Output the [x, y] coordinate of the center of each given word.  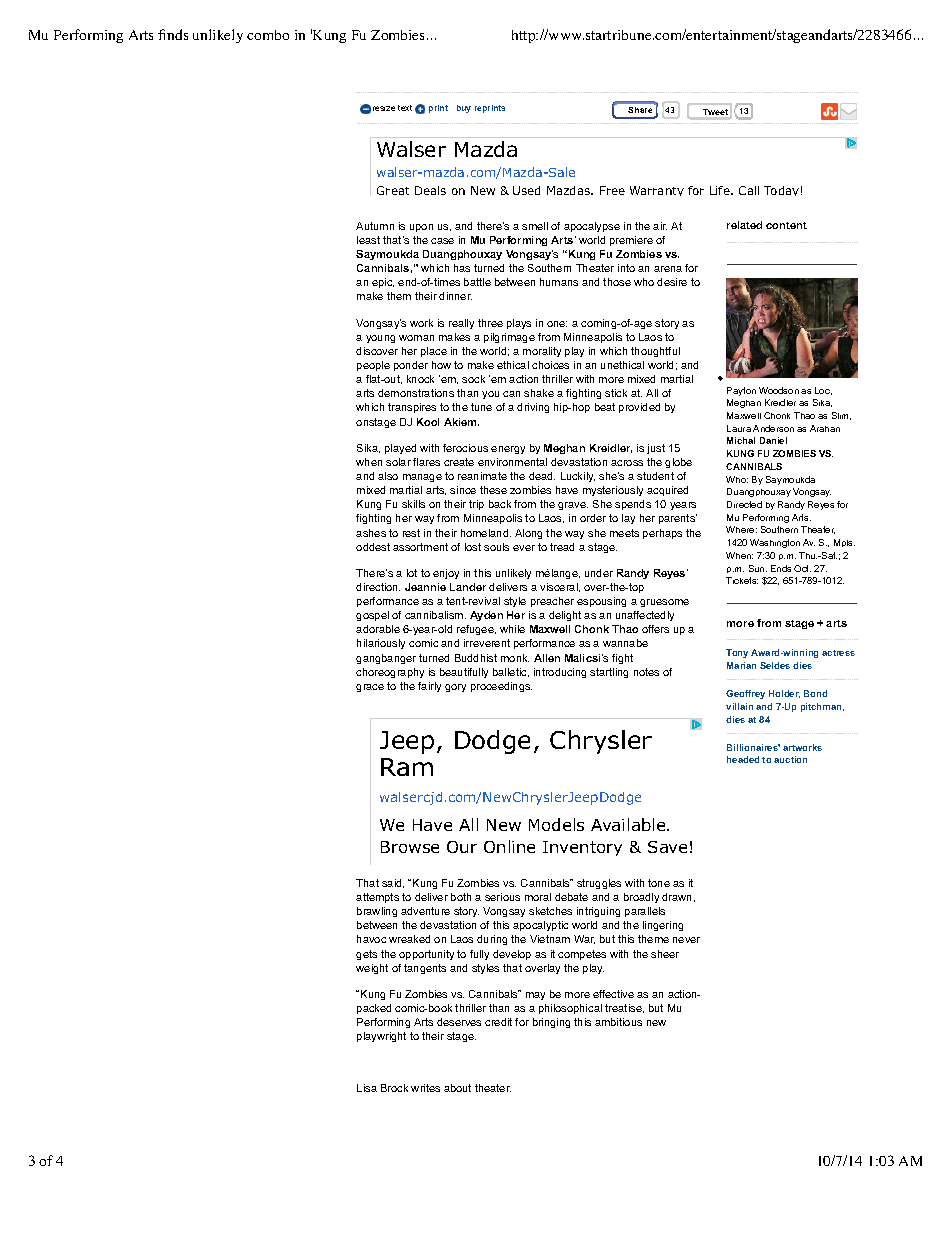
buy [464, 109]
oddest [373, 547]
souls [496, 547]
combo [268, 35]
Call [749, 190]
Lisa [367, 1088]
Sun [758, 568]
